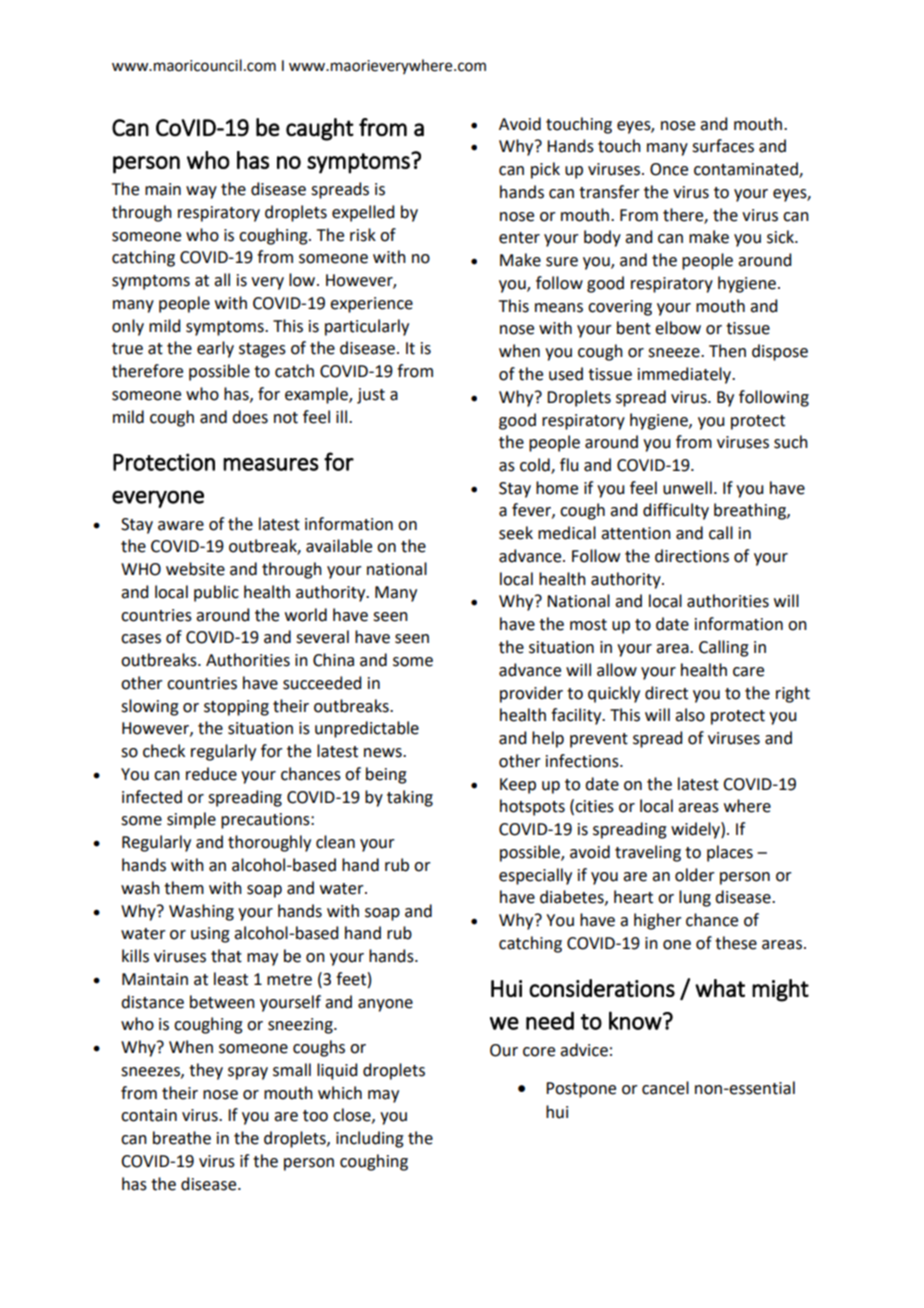  Describe the element at coordinates (216, 593) in the screenshot. I see `public` at that location.
